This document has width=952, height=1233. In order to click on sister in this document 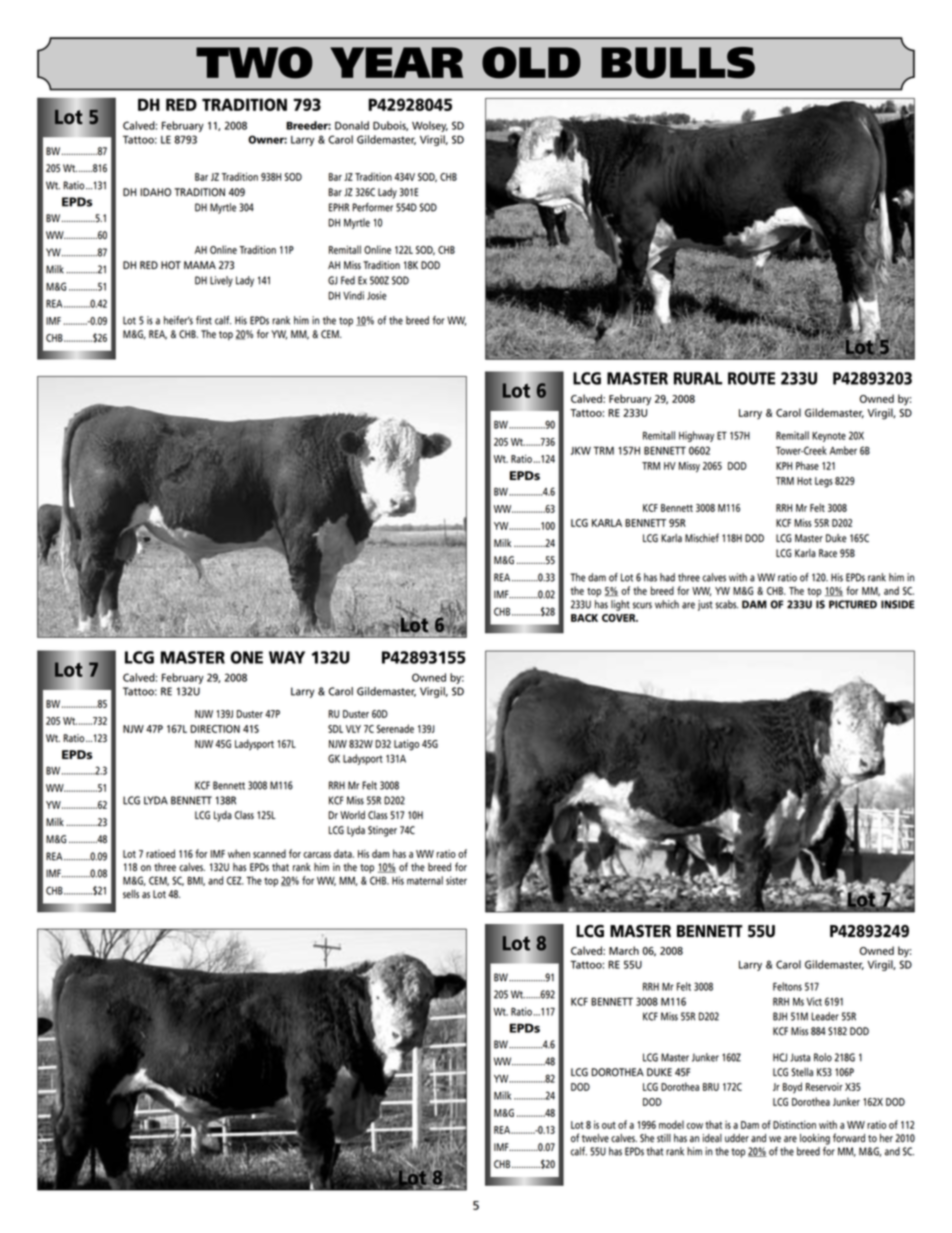, I will do `click(456, 880)`.
